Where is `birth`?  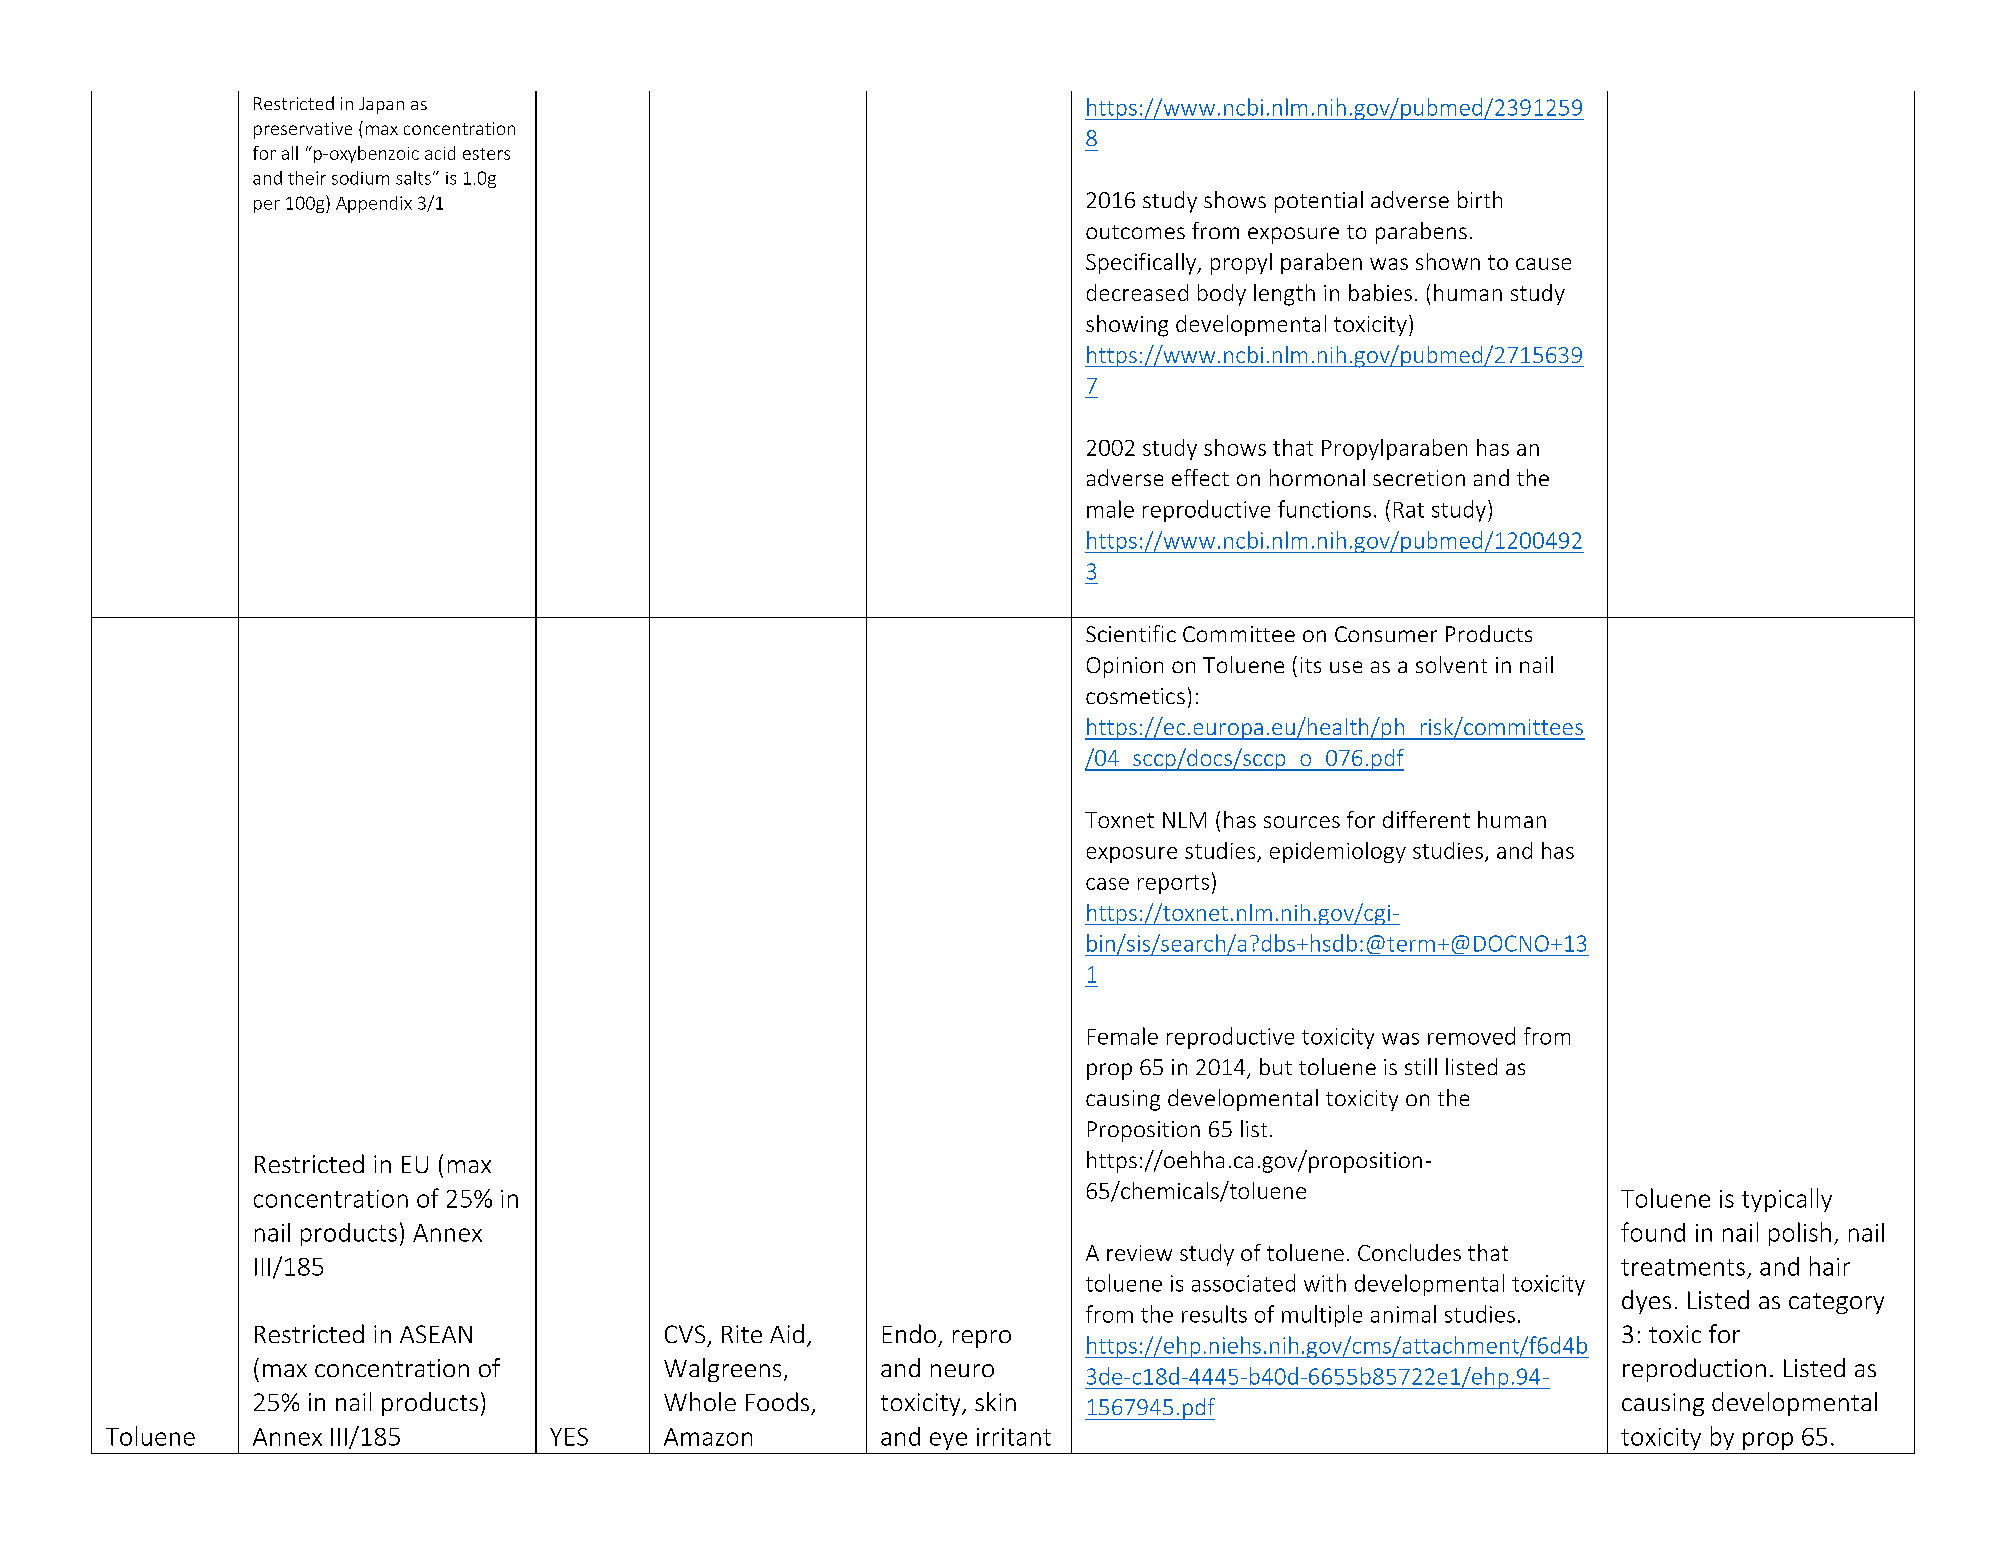
birth is located at coordinates (1480, 199).
